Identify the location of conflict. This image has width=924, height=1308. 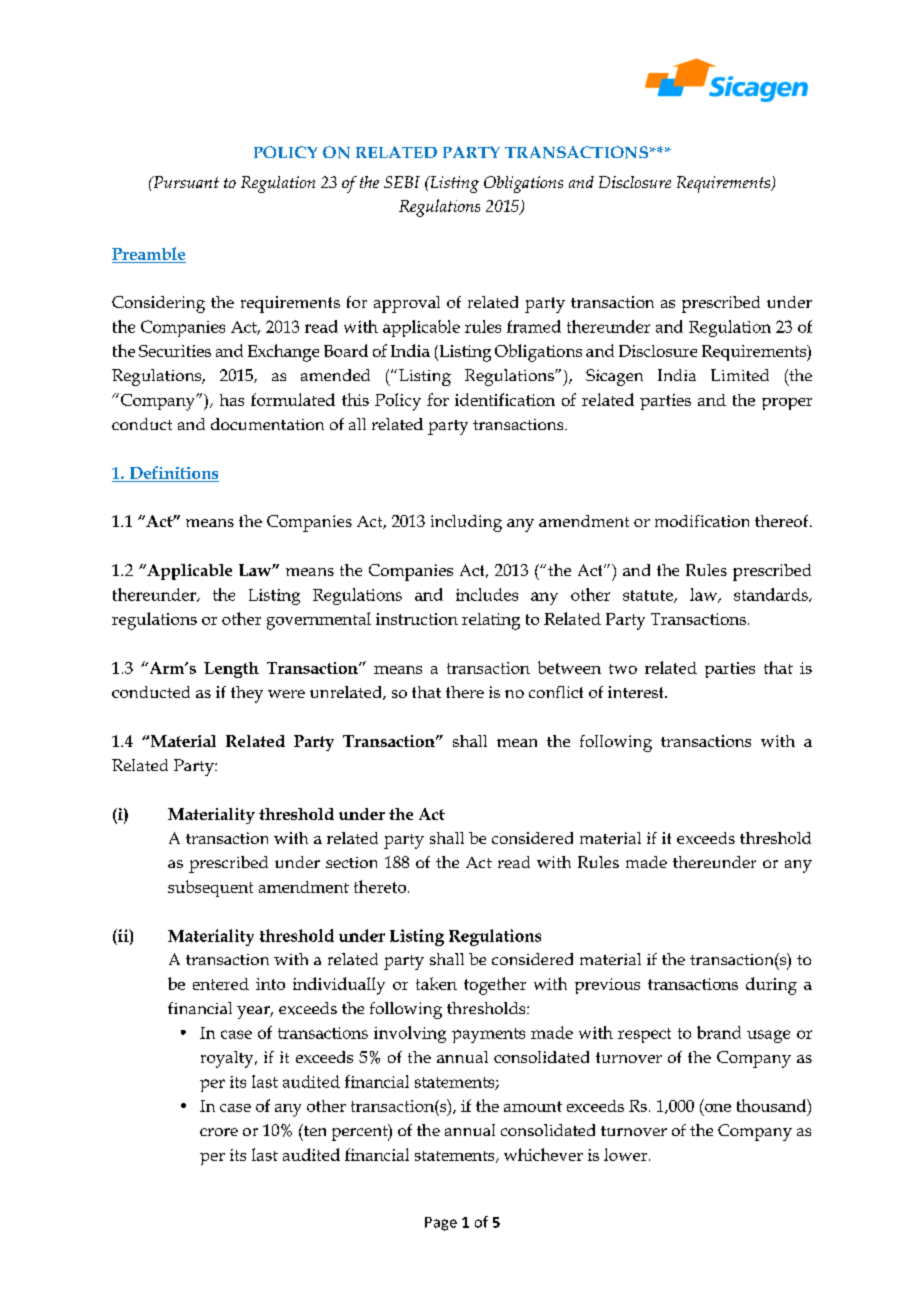
(556, 692).
